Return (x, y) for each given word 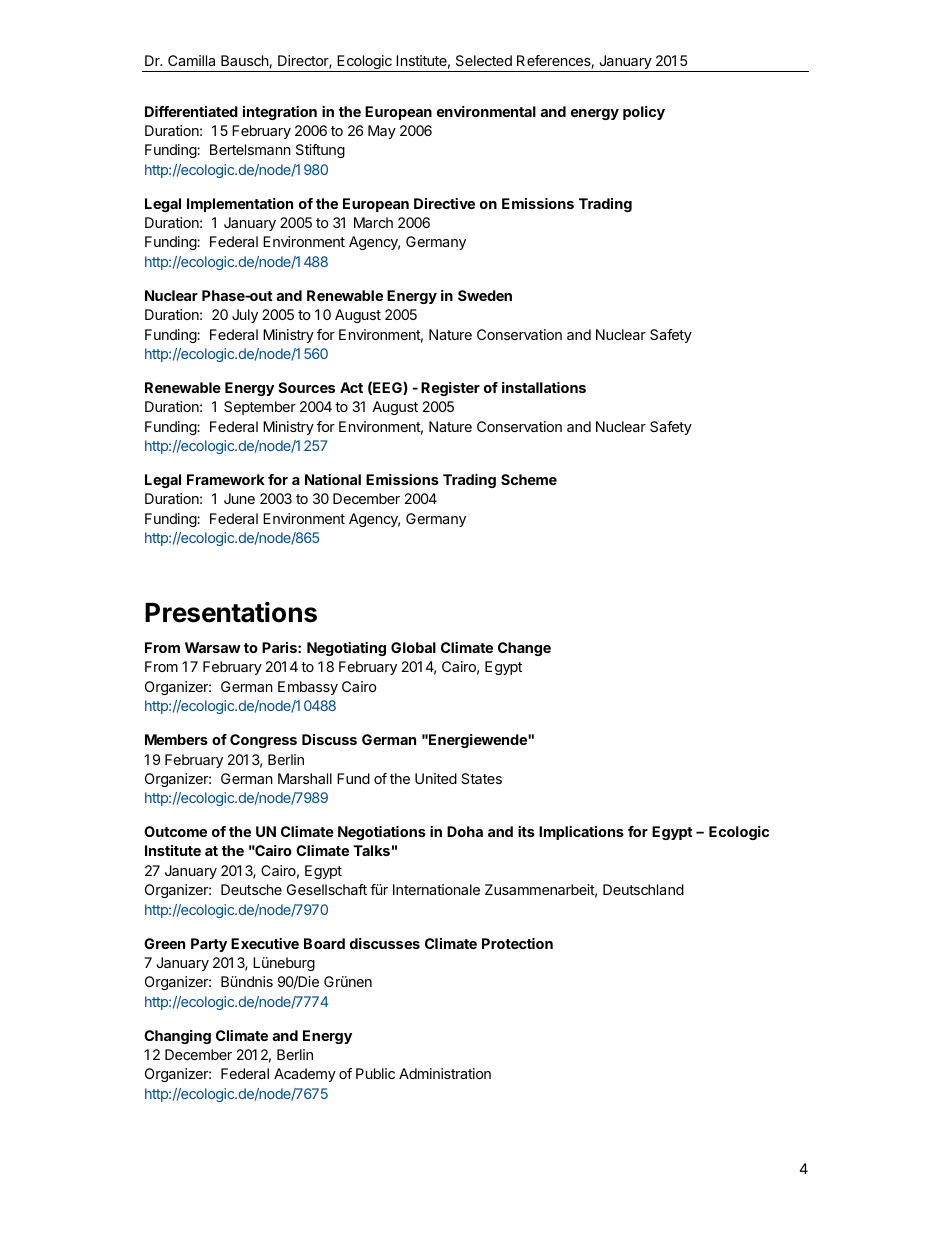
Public (375, 1073)
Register (450, 389)
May (382, 132)
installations (544, 387)
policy (644, 113)
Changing (177, 1037)
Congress (263, 741)
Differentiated (191, 111)
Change (524, 649)
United (436, 778)
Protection (517, 943)
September (260, 408)
